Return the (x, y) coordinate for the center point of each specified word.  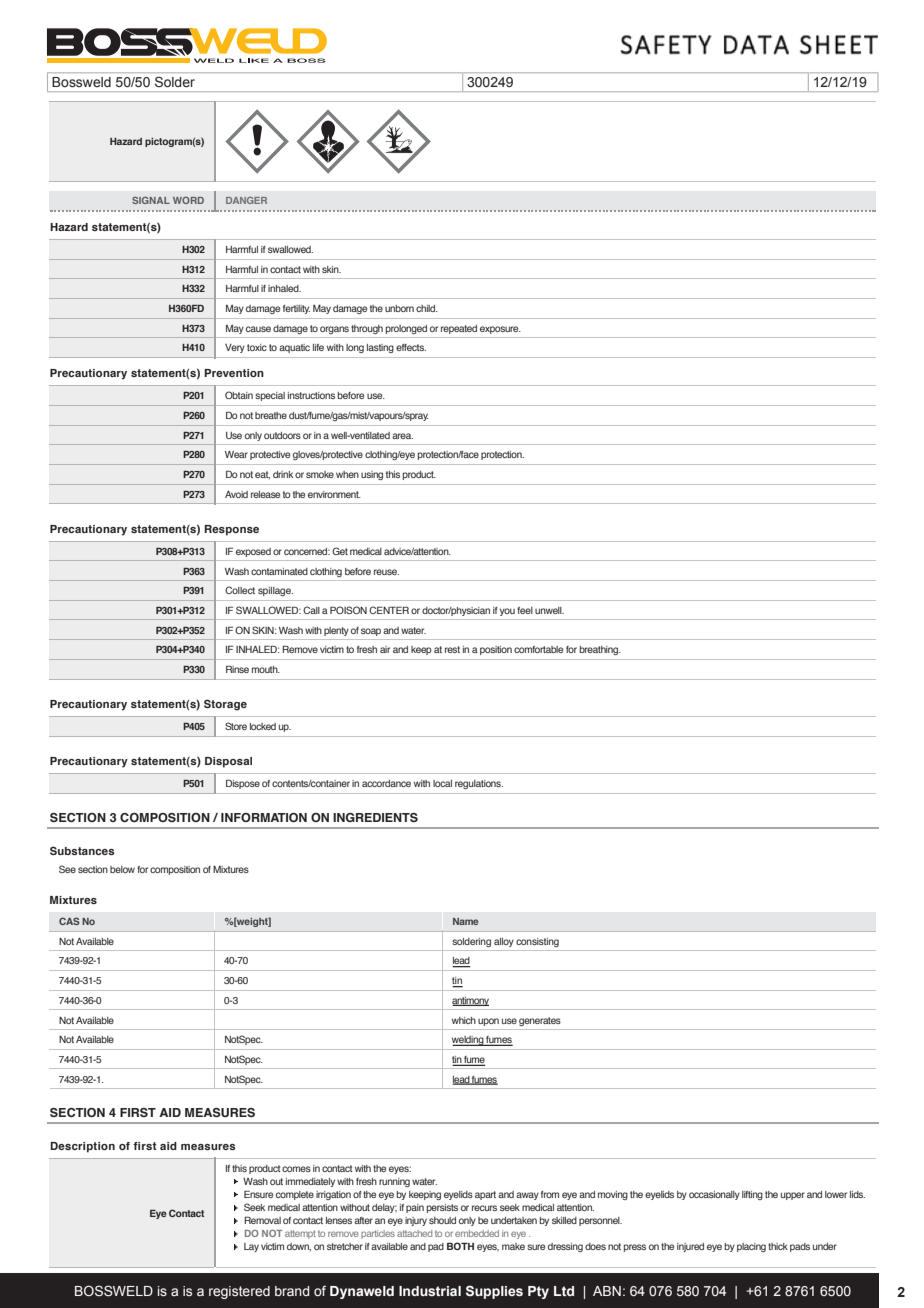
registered (239, 1292)
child (427, 308)
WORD (188, 200)
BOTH (460, 1246)
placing (751, 1247)
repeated (459, 329)
